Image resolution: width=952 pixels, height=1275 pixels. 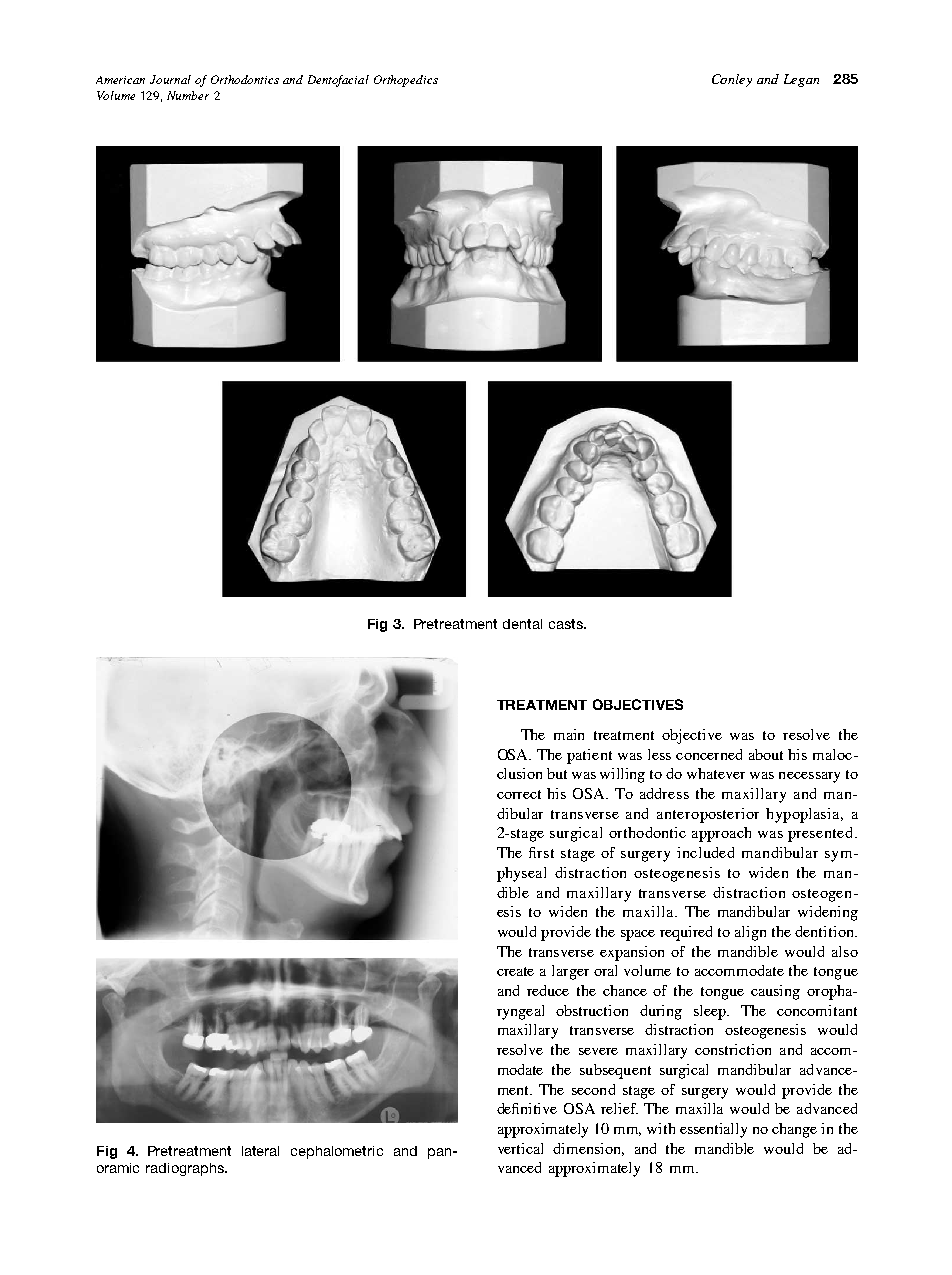 I want to click on main, so click(x=569, y=734).
